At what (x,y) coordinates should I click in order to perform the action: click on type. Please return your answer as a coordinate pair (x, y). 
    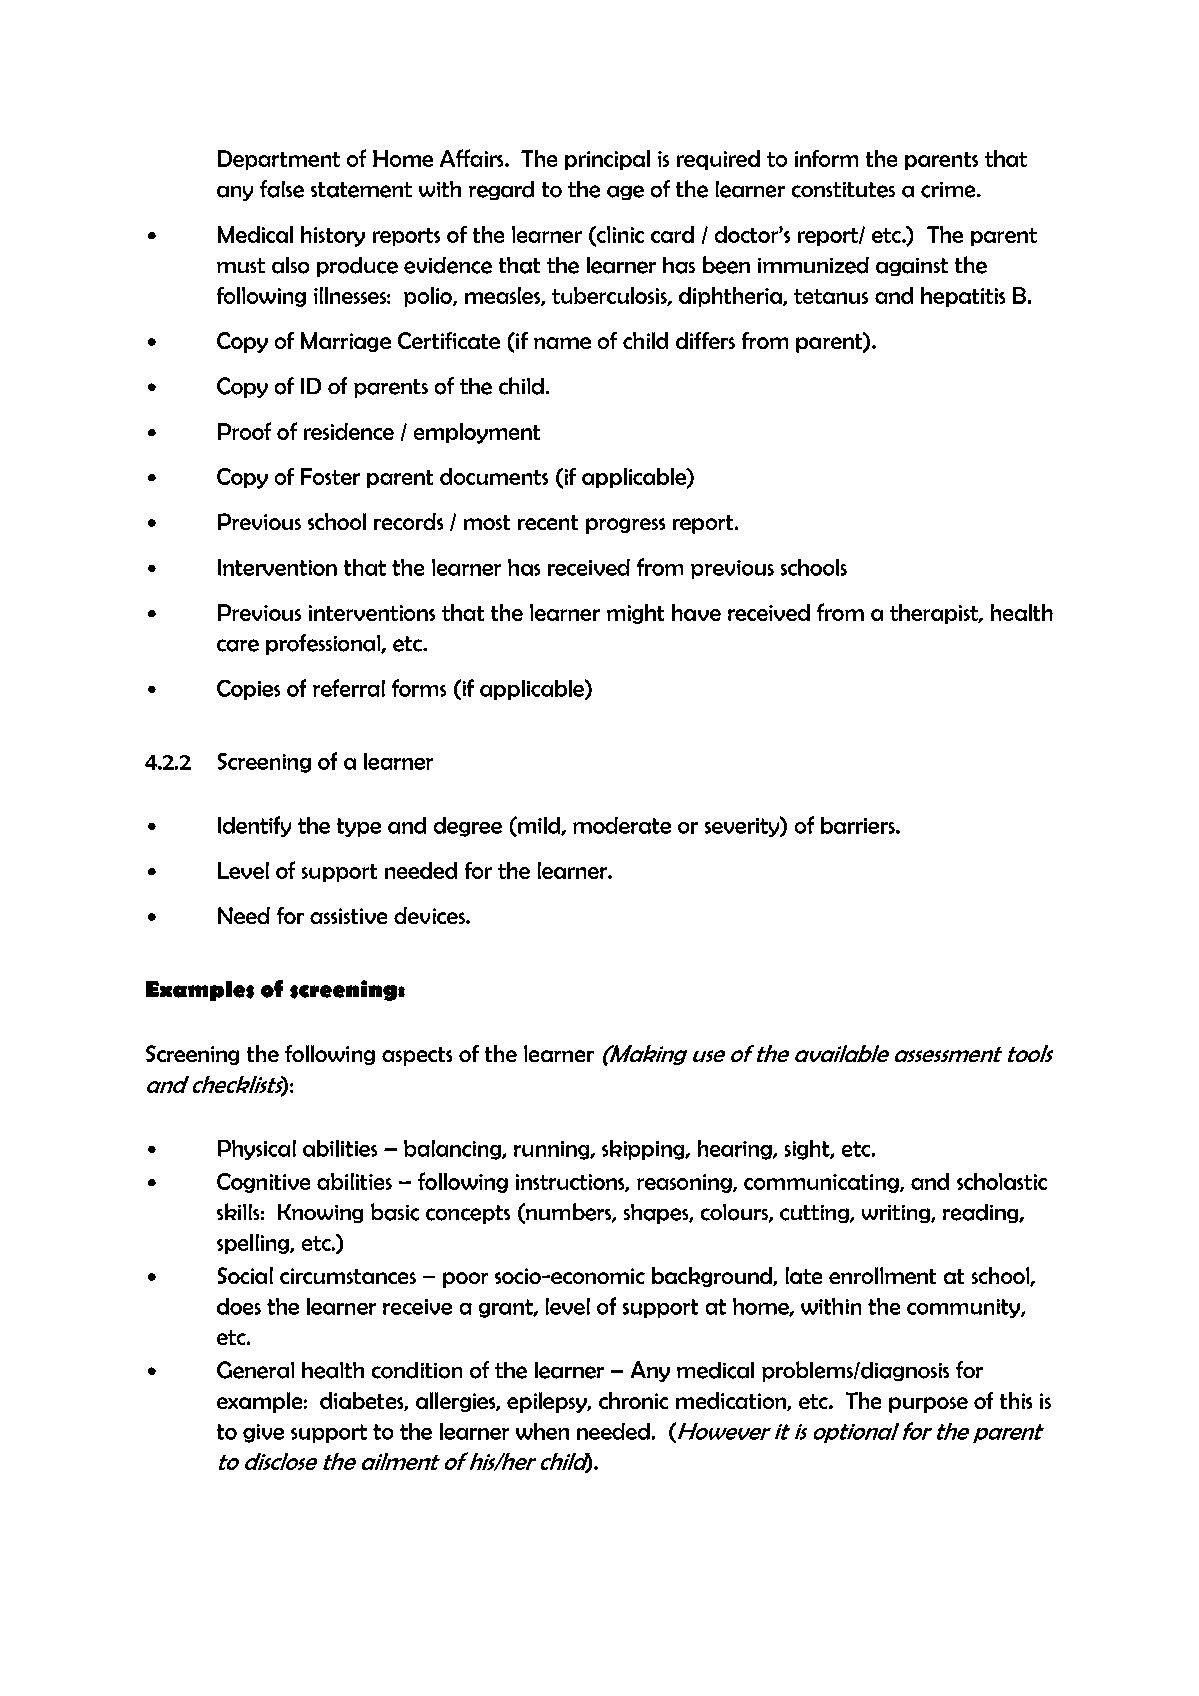
    Looking at the image, I should click on (359, 827).
